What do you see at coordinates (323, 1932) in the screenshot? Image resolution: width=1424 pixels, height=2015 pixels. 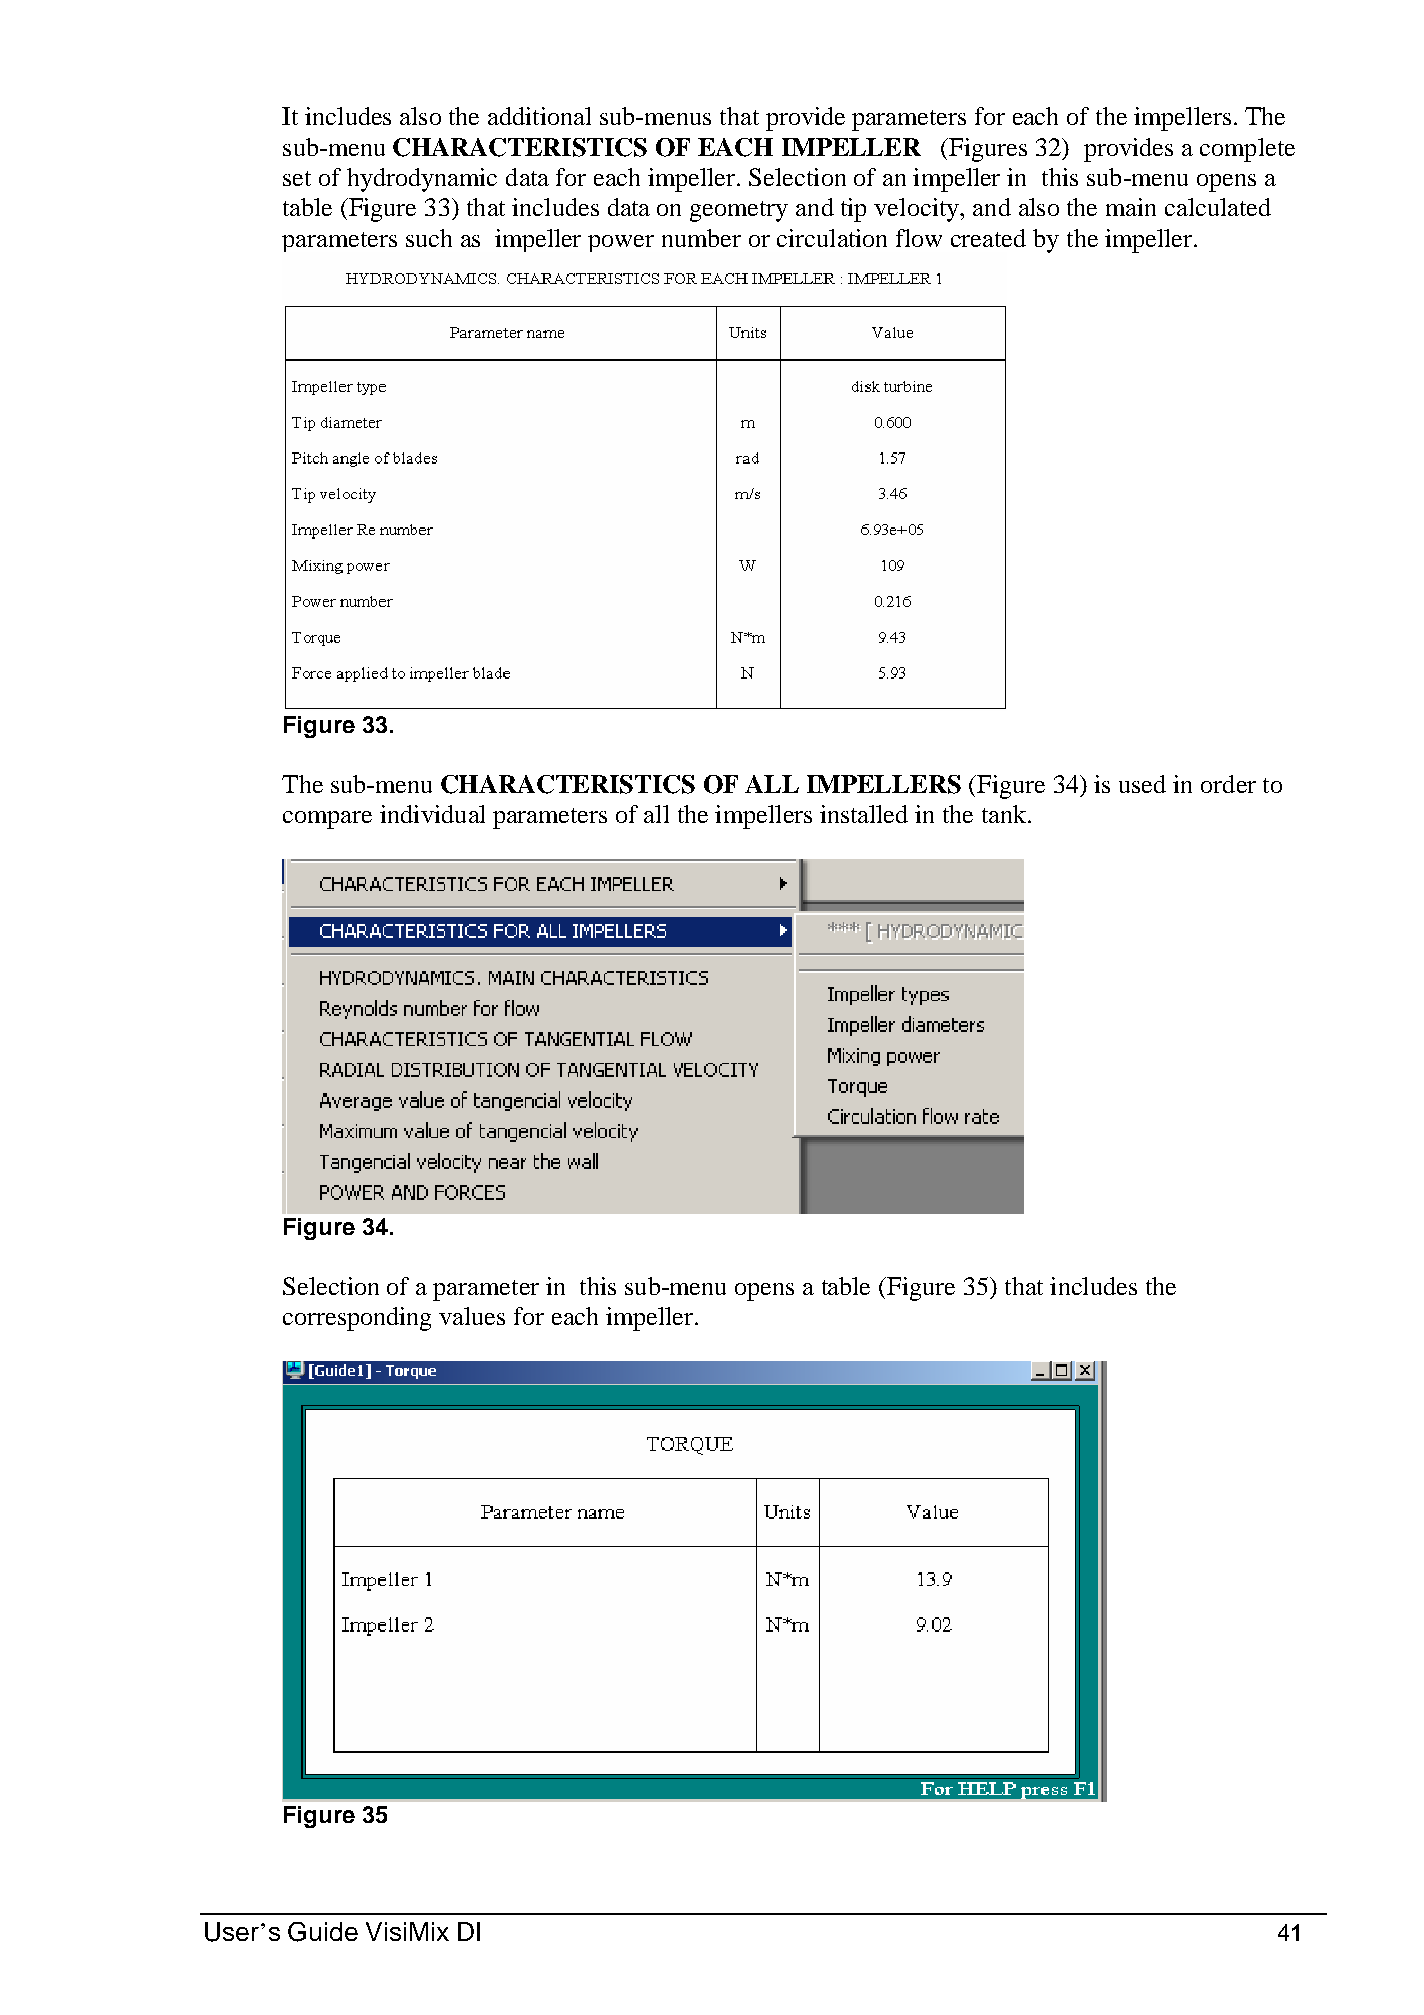 I see `Guide` at bounding box center [323, 1932].
